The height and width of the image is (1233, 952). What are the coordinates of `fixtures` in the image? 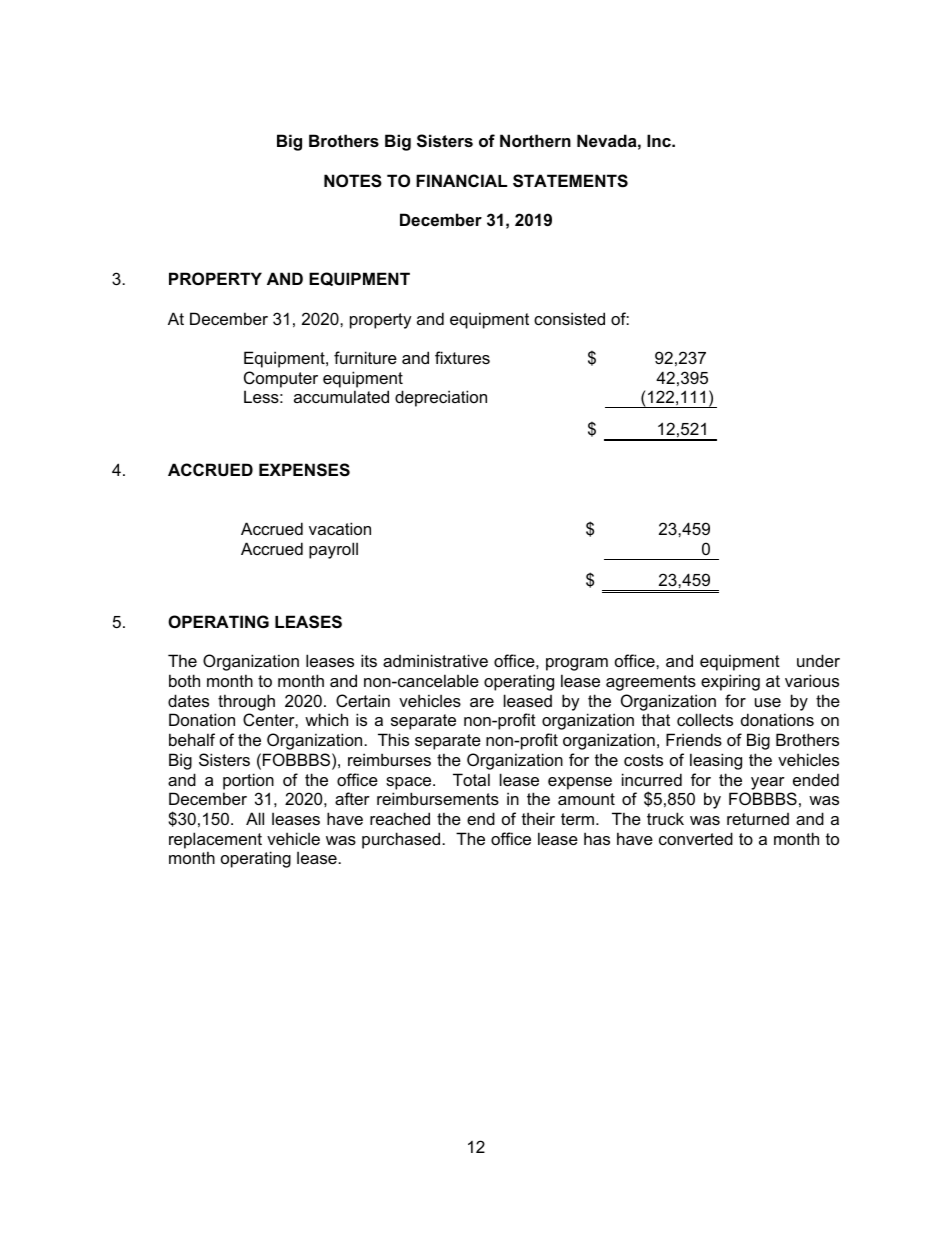 It's located at (462, 357).
